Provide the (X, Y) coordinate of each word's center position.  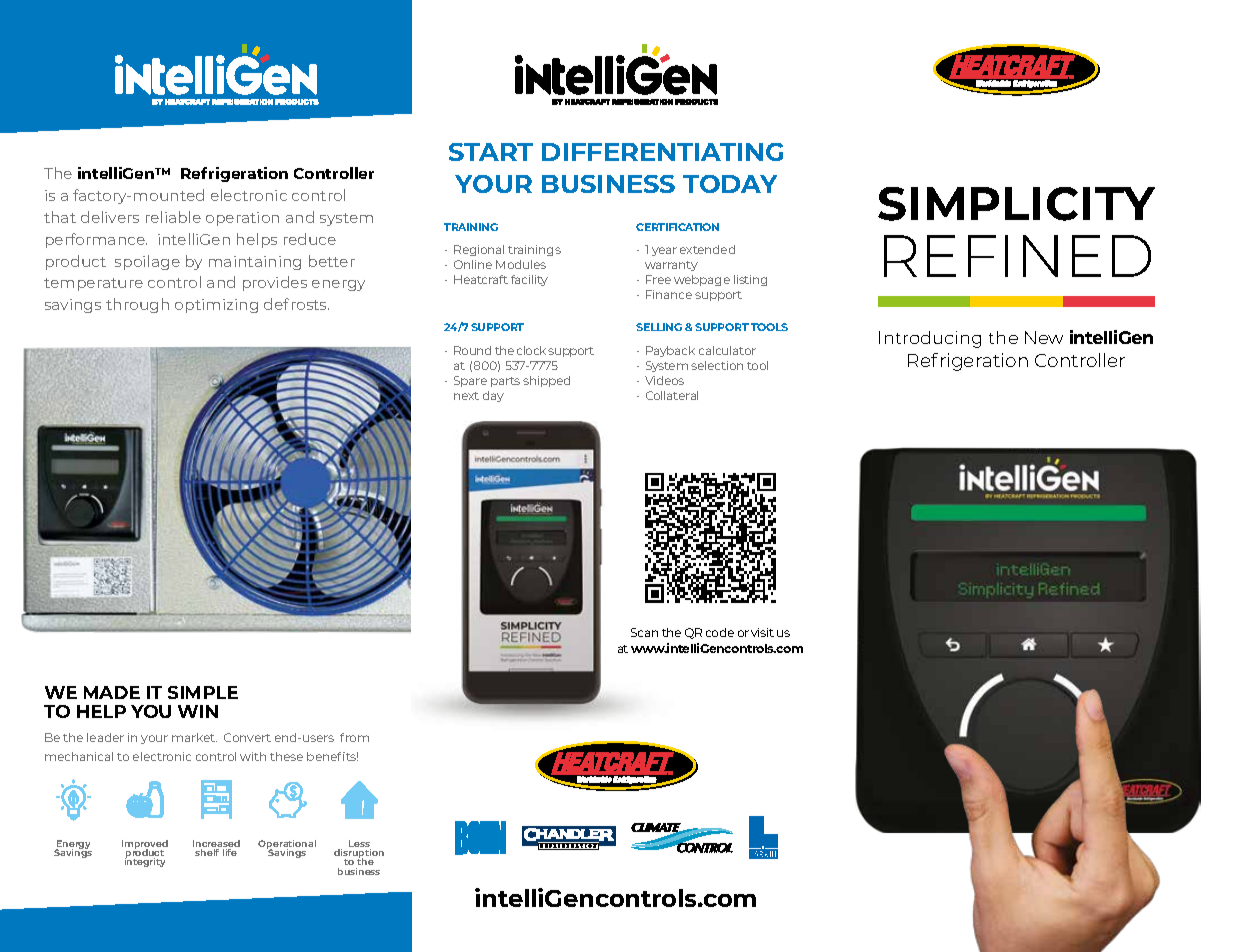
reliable (173, 217)
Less (360, 845)
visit (762, 632)
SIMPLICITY (1016, 204)
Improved (145, 845)
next (466, 396)
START (491, 152)
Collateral (672, 395)
